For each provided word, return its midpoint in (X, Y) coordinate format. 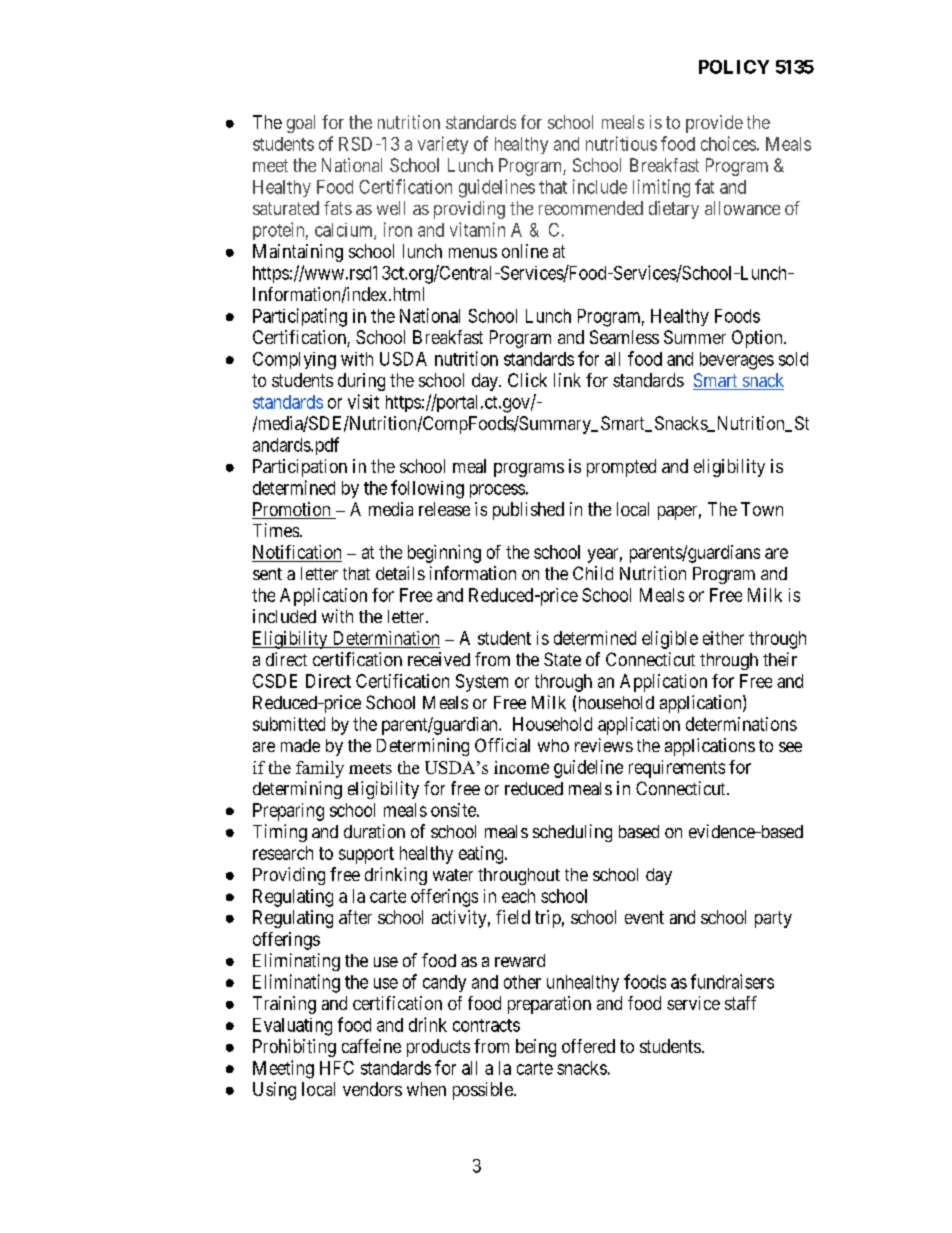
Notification (297, 553)
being (536, 1048)
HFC (337, 1068)
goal (301, 124)
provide (714, 124)
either (723, 638)
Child (593, 573)
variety (443, 145)
